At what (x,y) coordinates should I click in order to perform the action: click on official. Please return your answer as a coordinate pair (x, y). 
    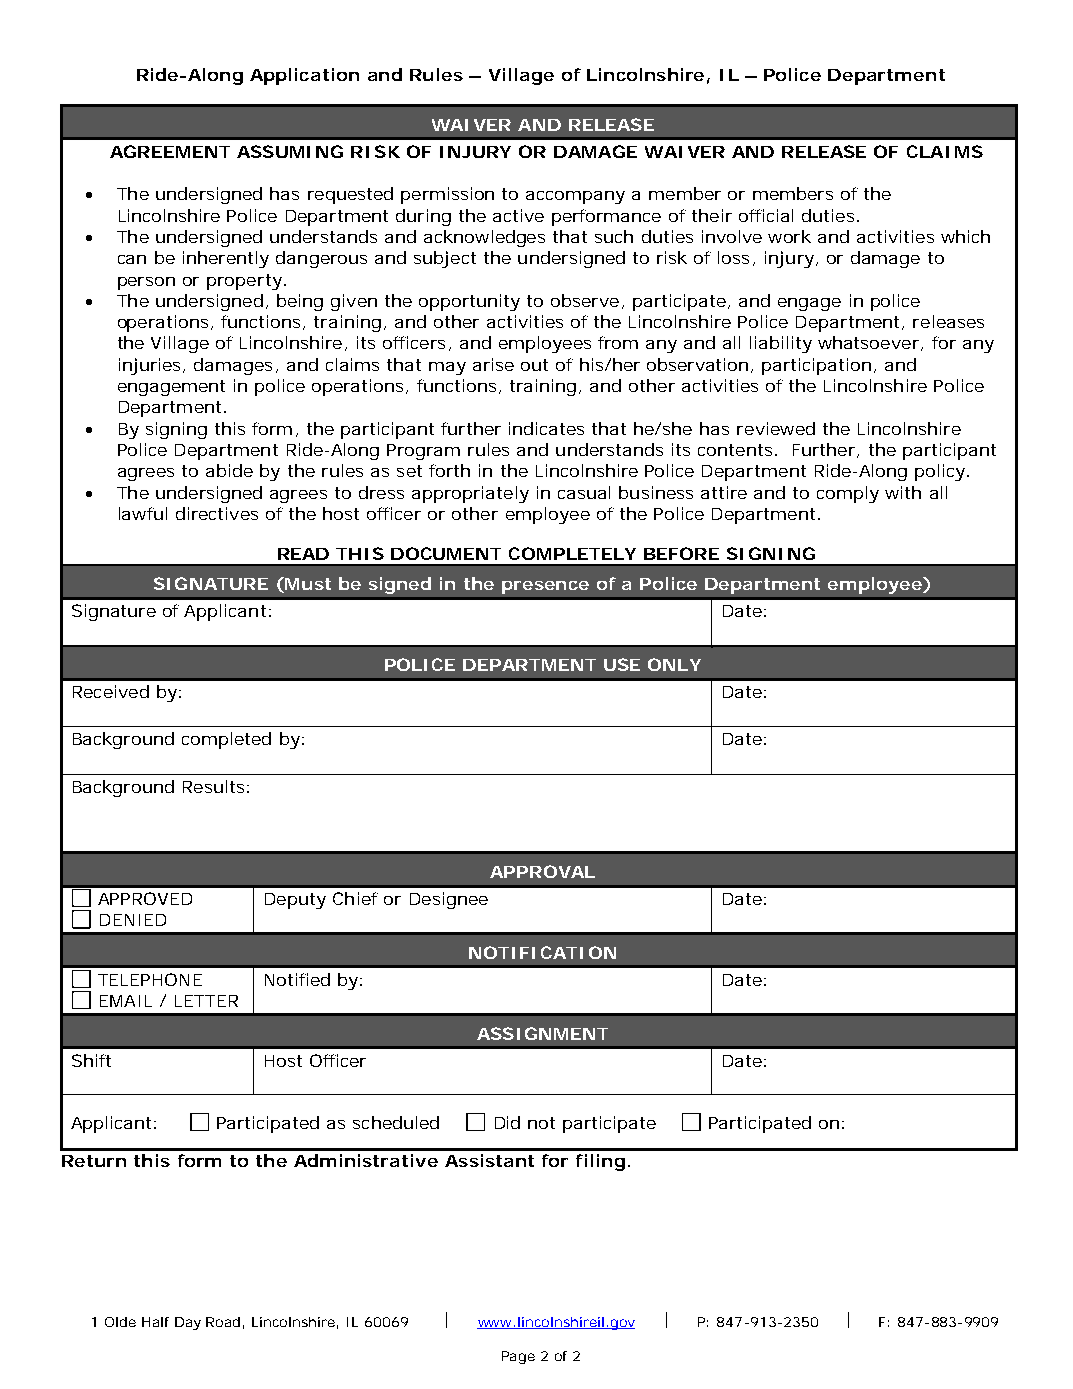
    Looking at the image, I should click on (766, 215).
